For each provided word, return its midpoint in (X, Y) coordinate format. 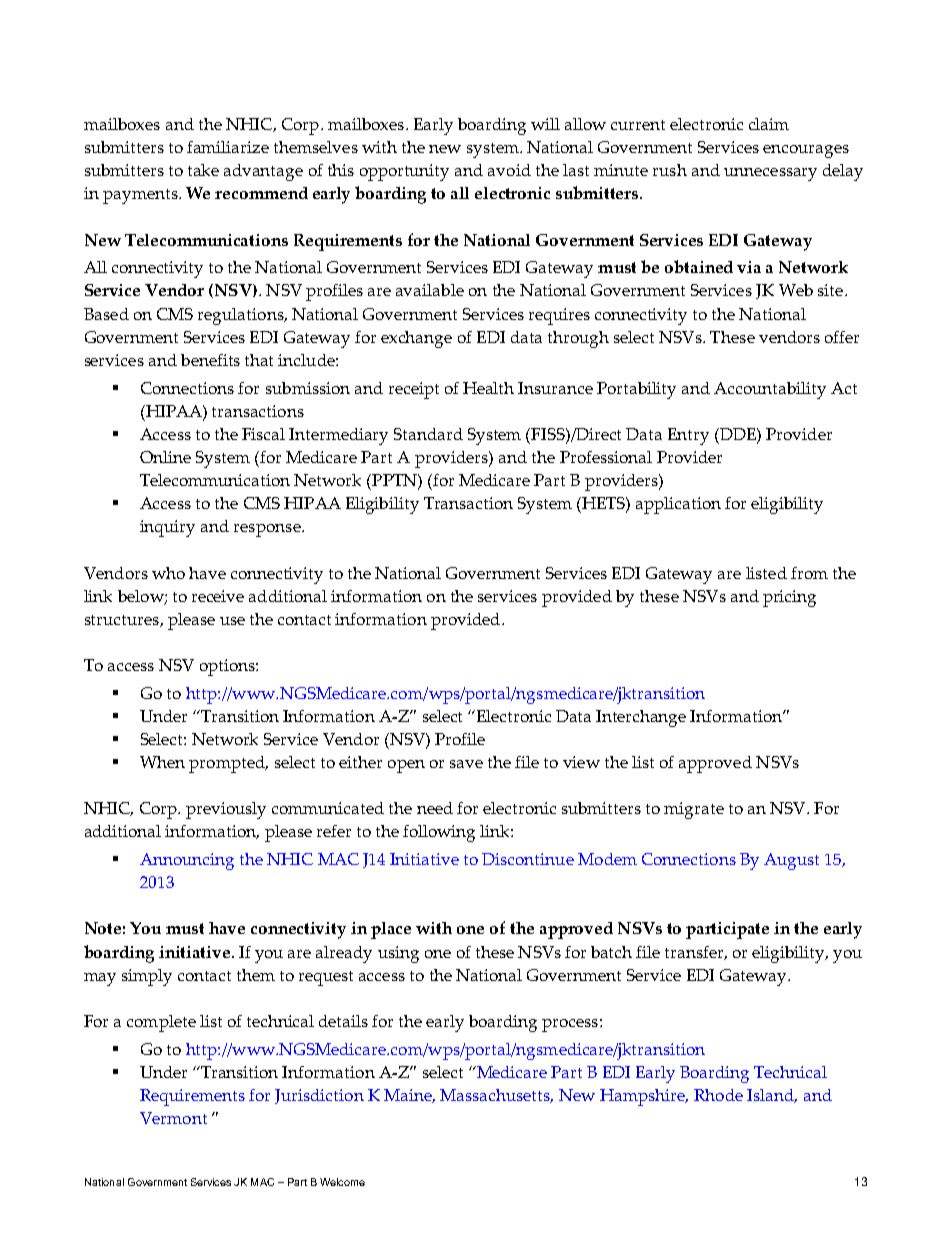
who (168, 573)
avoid (509, 170)
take (203, 170)
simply (147, 977)
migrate (694, 810)
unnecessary (770, 174)
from (809, 573)
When (162, 762)
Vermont (173, 1118)
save (466, 764)
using (398, 954)
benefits (210, 360)
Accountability (770, 390)
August (791, 861)
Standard (428, 434)
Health (488, 388)
